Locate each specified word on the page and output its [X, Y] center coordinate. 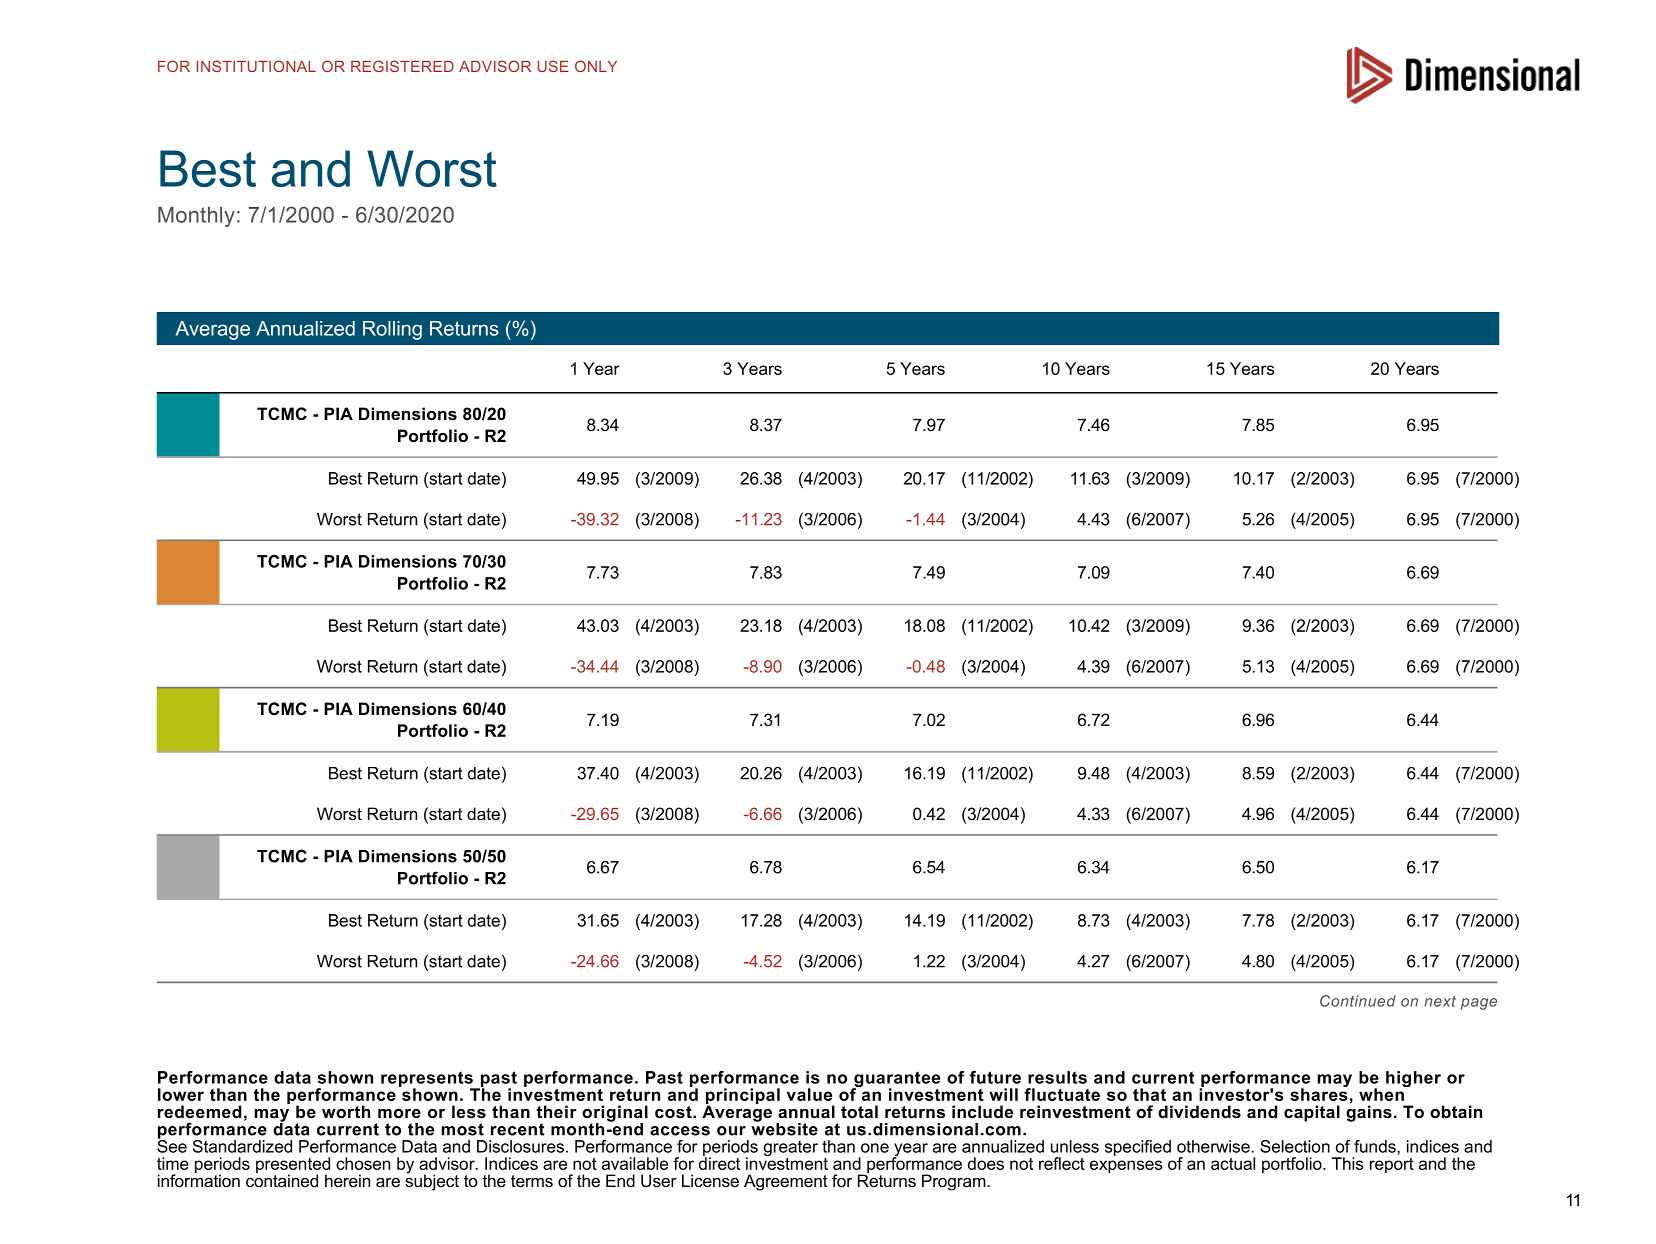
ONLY [596, 66]
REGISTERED [402, 66]
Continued [1358, 1001]
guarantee [896, 1080]
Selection [1295, 1146]
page [1479, 1004]
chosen [363, 1163]
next [1440, 1001]
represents [428, 1080]
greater [791, 1150]
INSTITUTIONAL [256, 66]
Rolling [392, 330]
